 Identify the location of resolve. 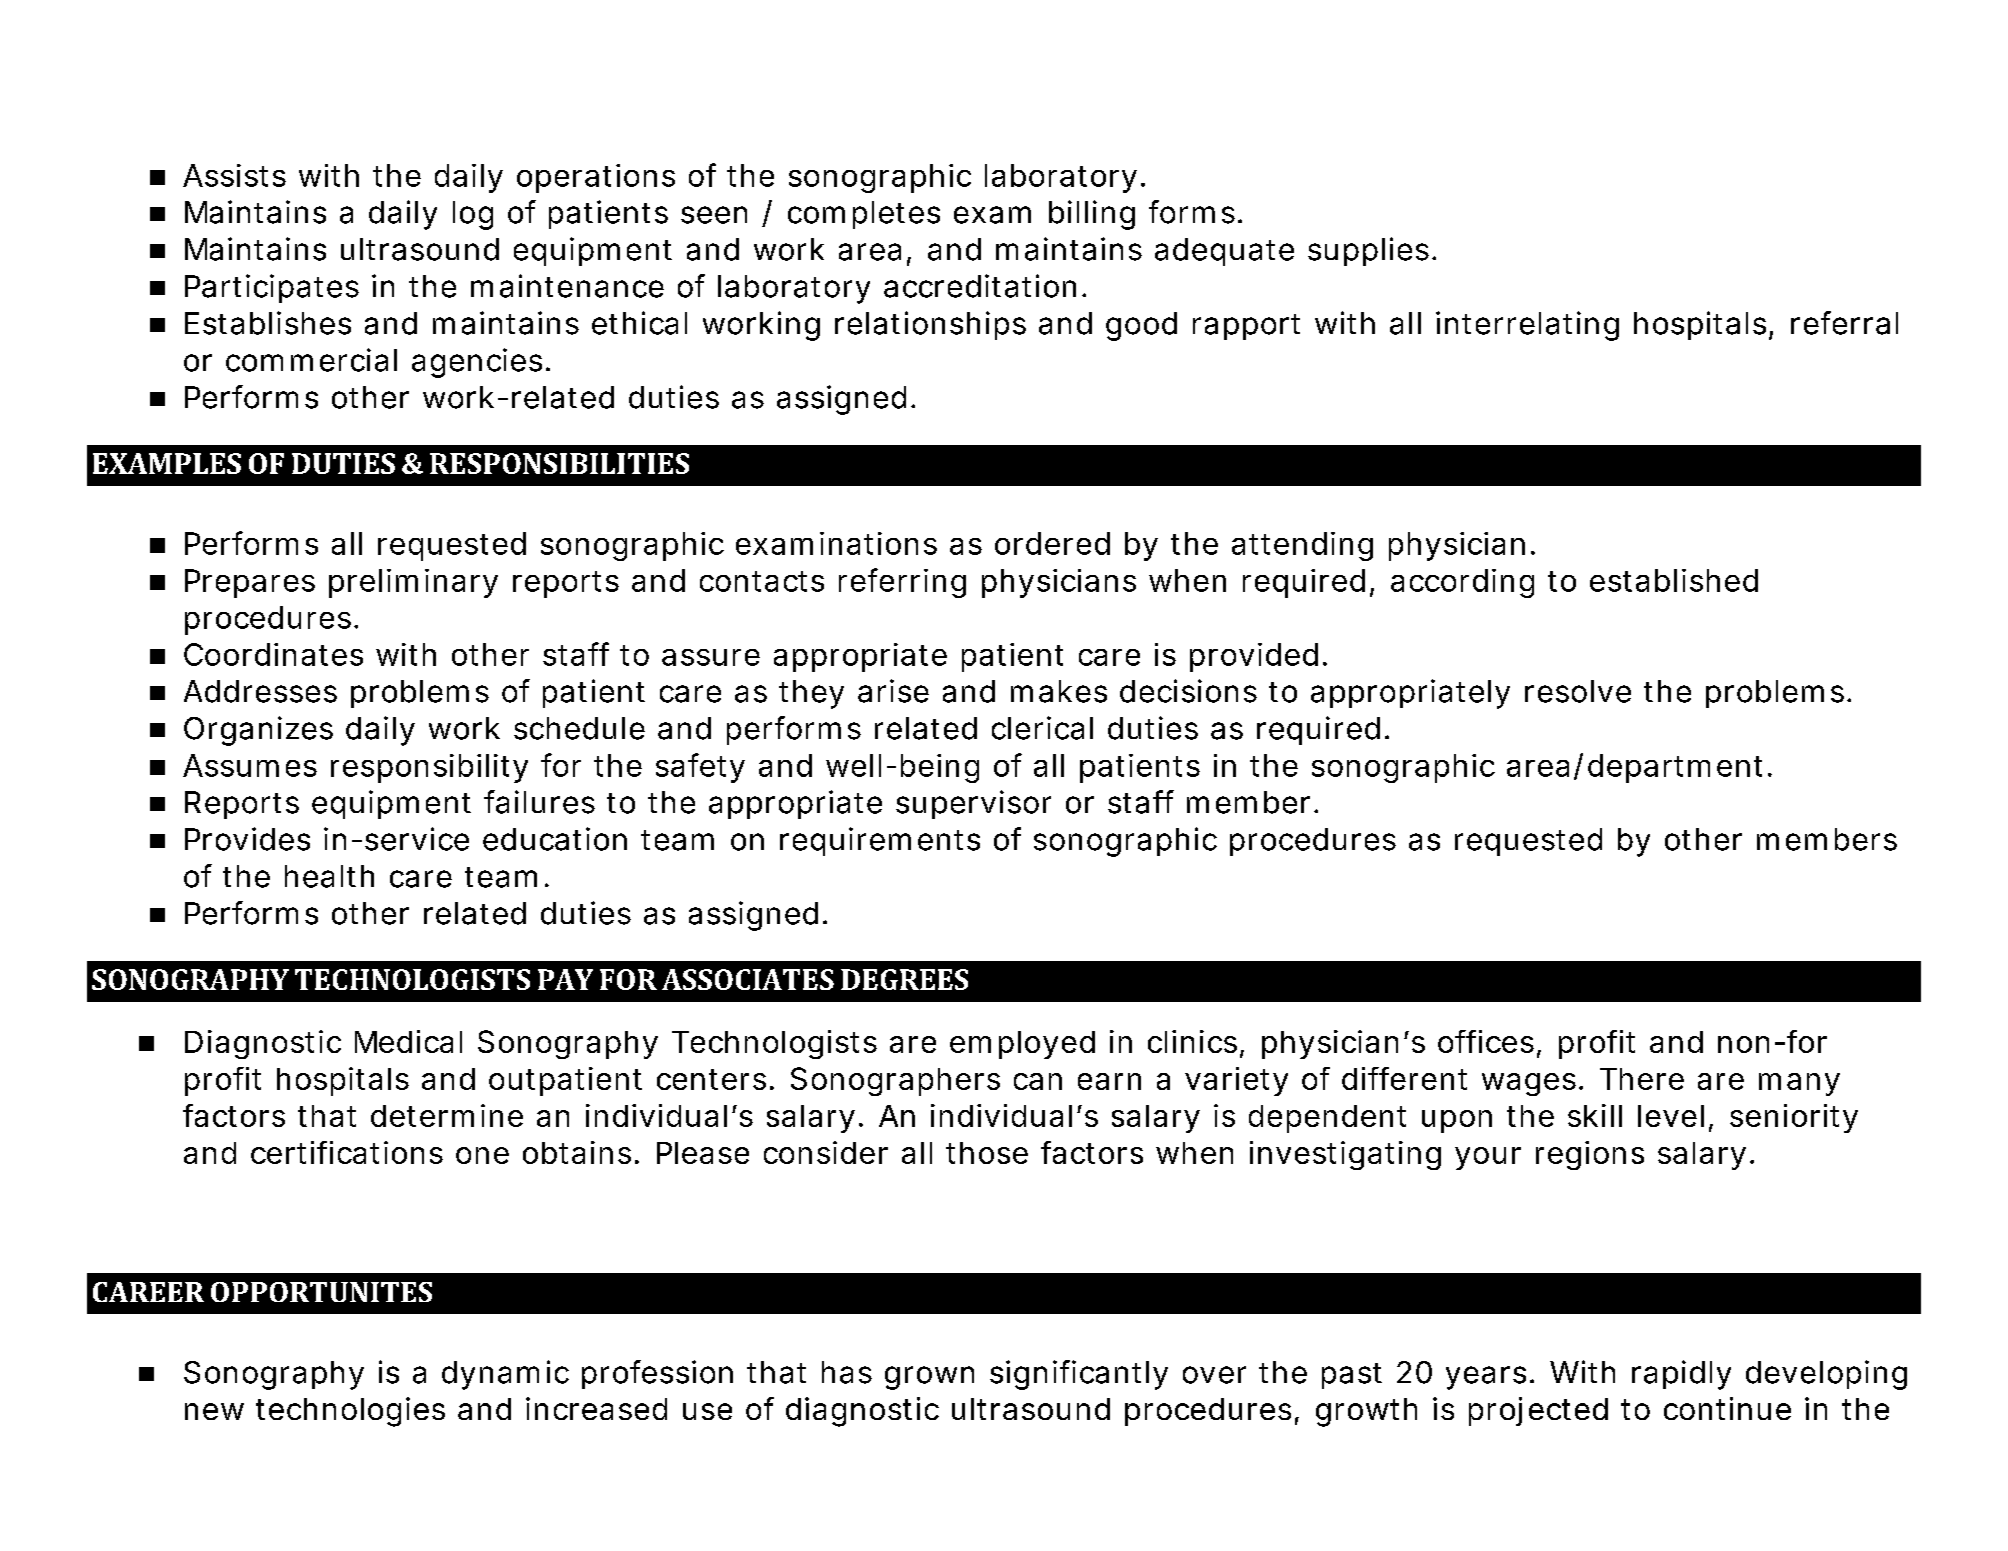
(1578, 691).
